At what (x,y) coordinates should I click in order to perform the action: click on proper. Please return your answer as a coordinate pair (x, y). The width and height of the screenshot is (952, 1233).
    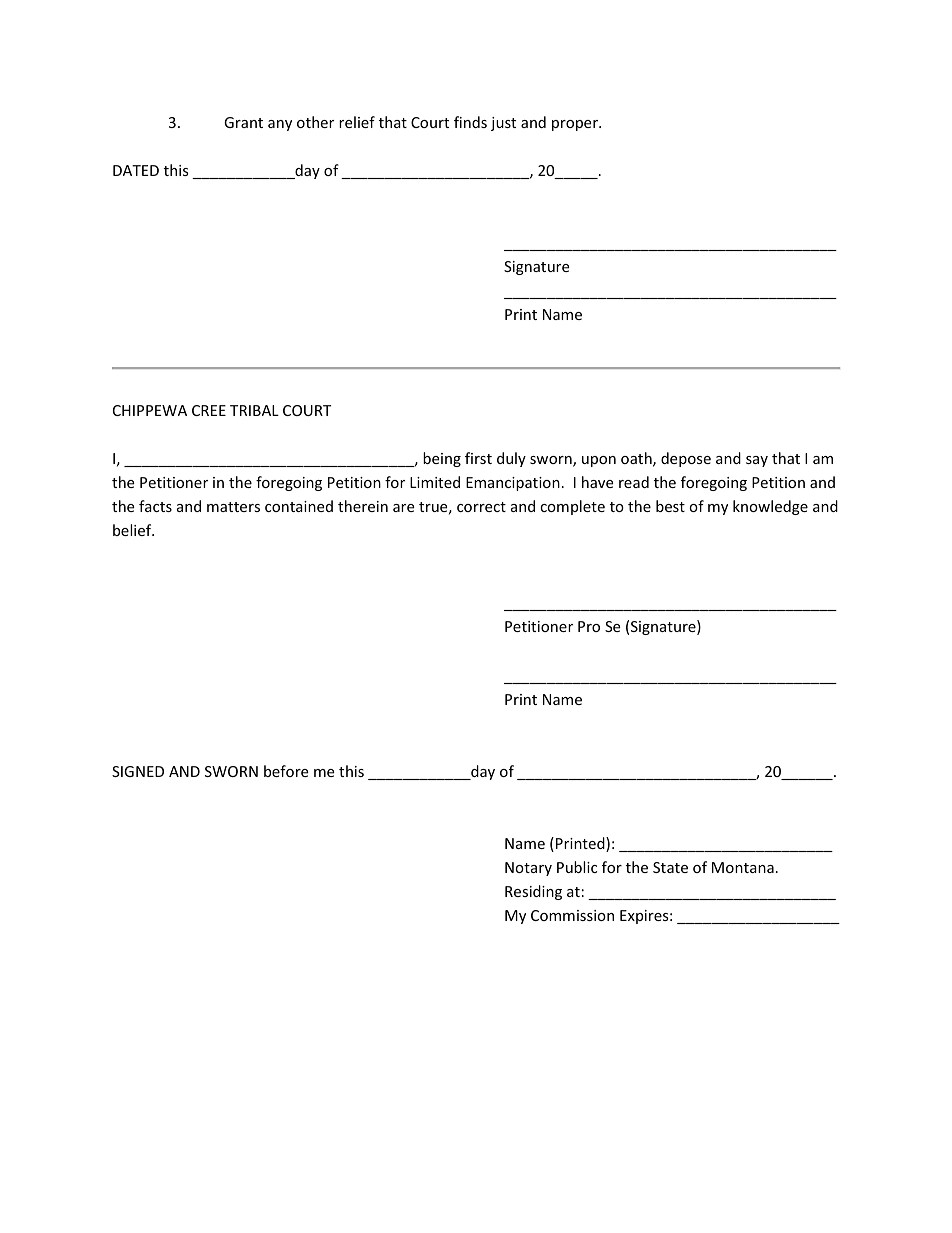
    Looking at the image, I should click on (576, 125).
